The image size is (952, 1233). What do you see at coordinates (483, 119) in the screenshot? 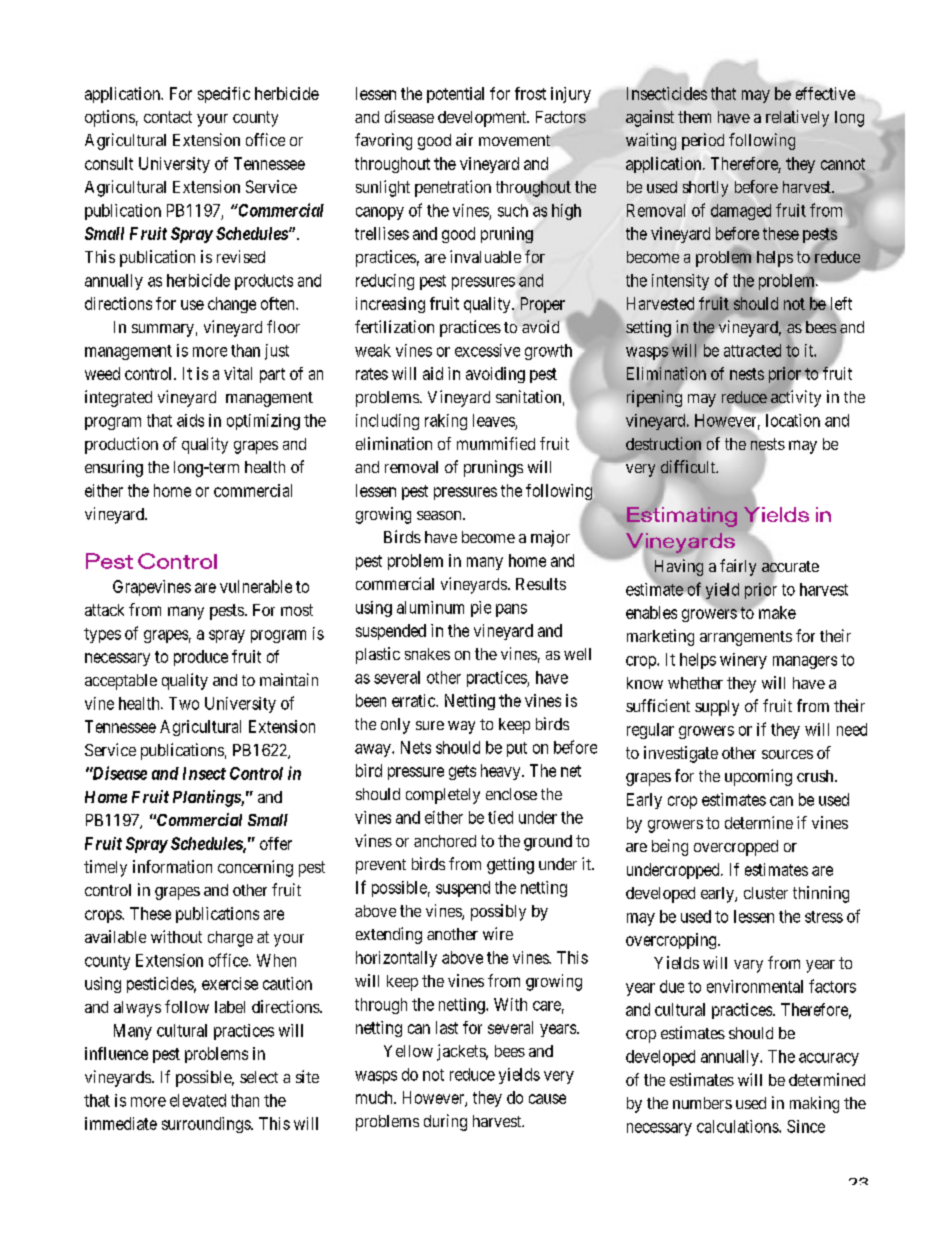
I see `development` at bounding box center [483, 119].
